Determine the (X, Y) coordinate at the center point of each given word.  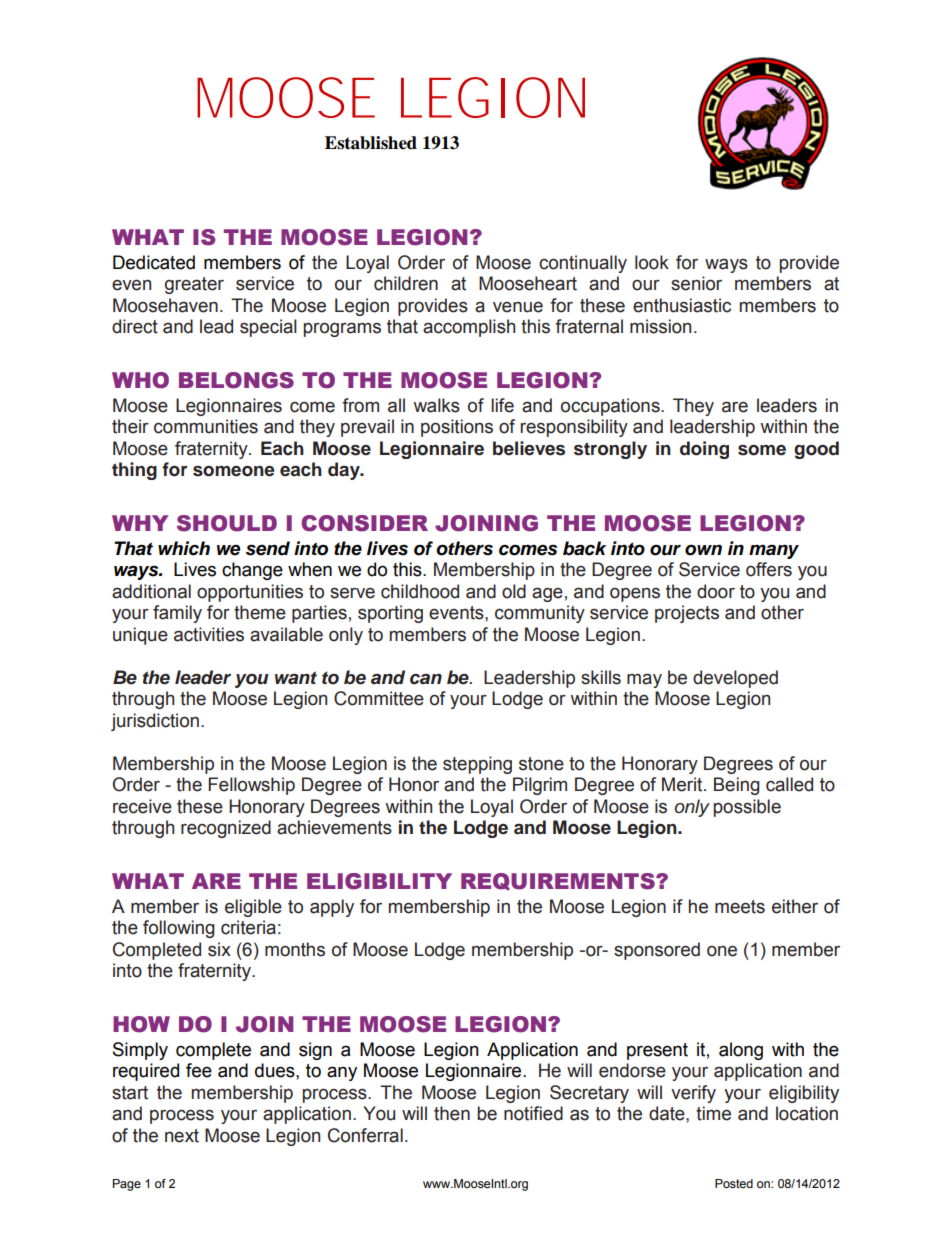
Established (371, 143)
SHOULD (227, 523)
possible (747, 808)
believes (529, 448)
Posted (734, 1183)
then (452, 1113)
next (182, 1136)
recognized (226, 829)
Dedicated (154, 262)
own (703, 550)
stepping (477, 765)
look (652, 262)
